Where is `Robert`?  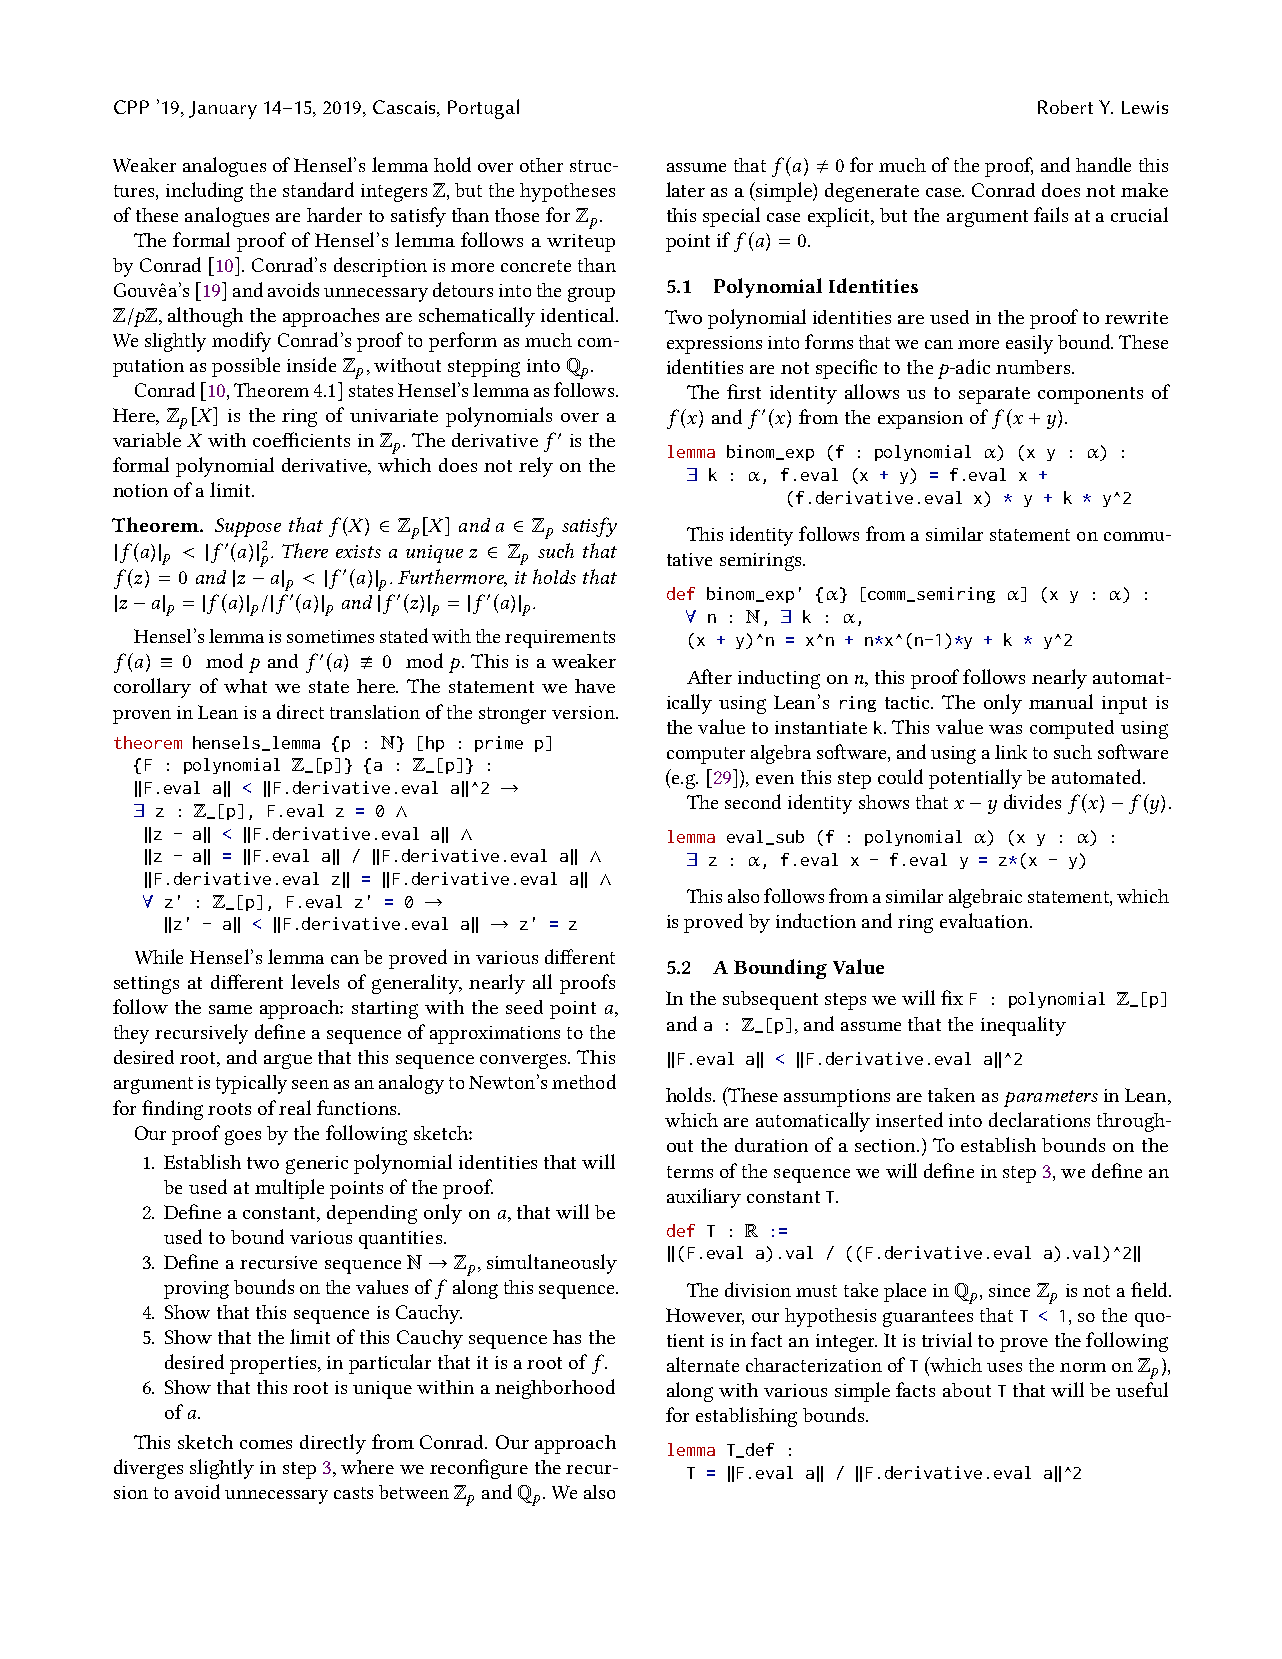 Robert is located at coordinates (1065, 107).
